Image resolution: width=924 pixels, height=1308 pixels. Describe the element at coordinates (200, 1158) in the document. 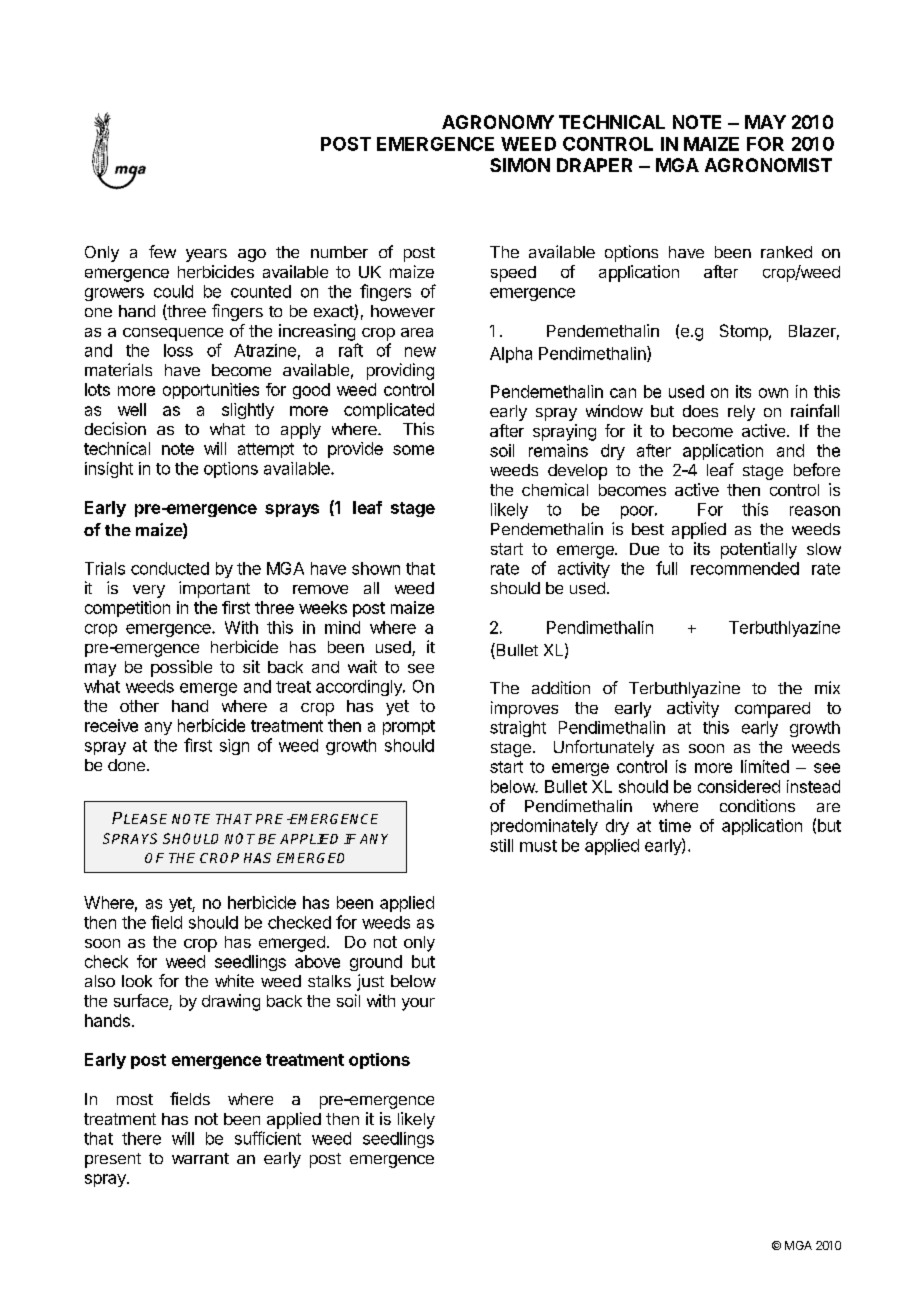

I see `warrant` at that location.
